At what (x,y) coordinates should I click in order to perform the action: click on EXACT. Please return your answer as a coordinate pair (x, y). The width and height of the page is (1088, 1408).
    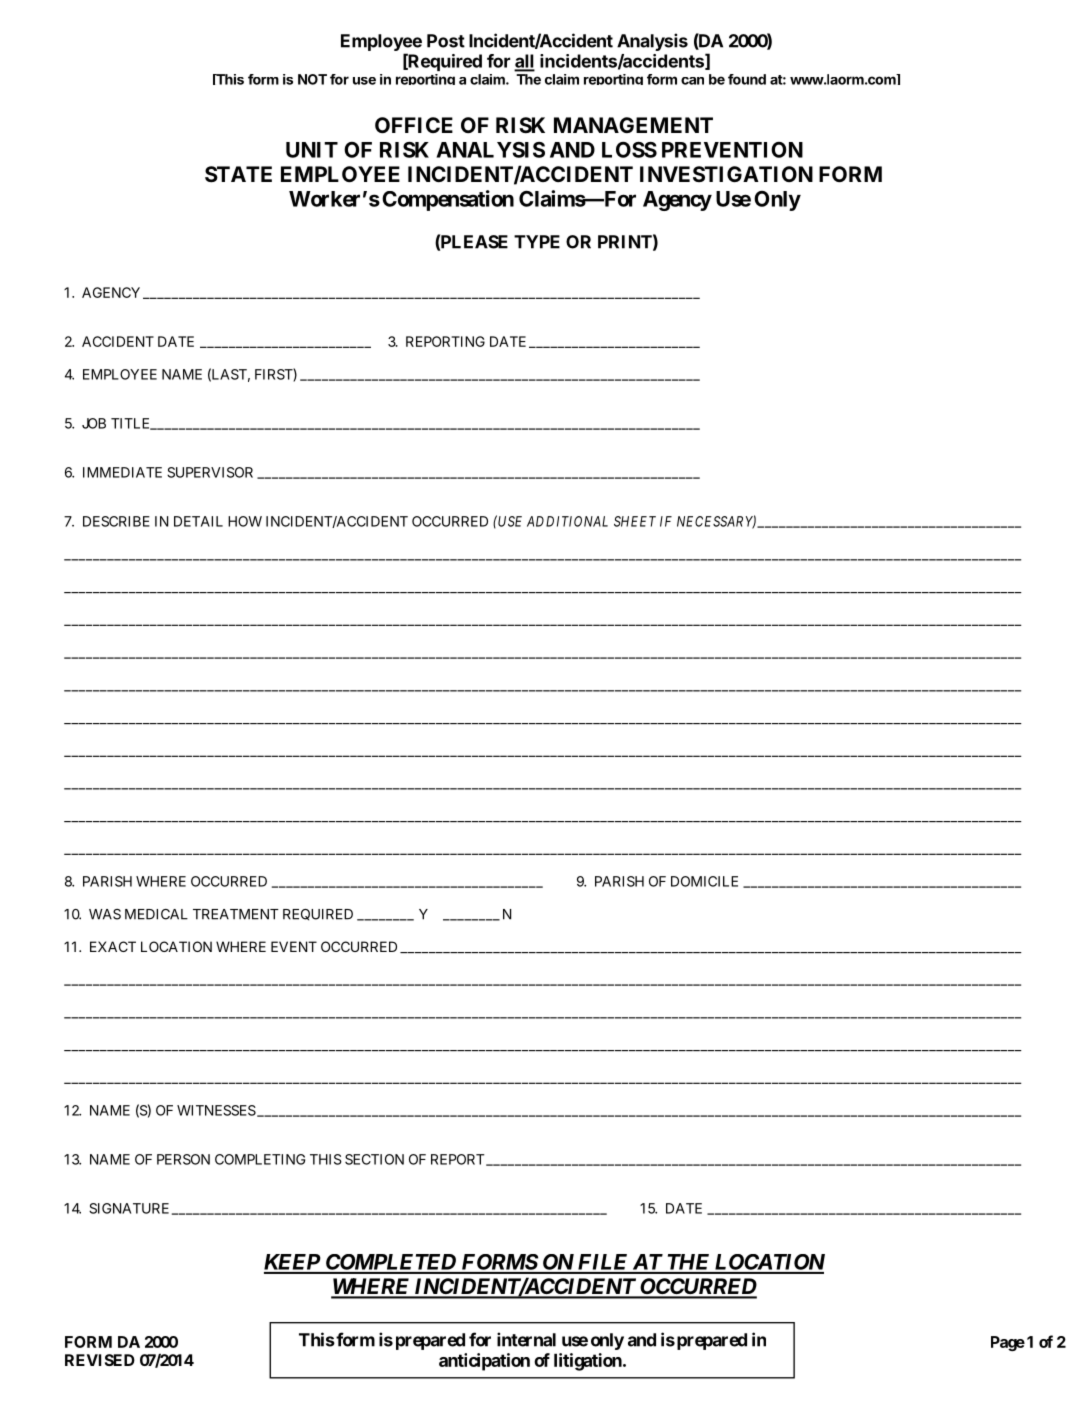
    Looking at the image, I should click on (113, 946).
